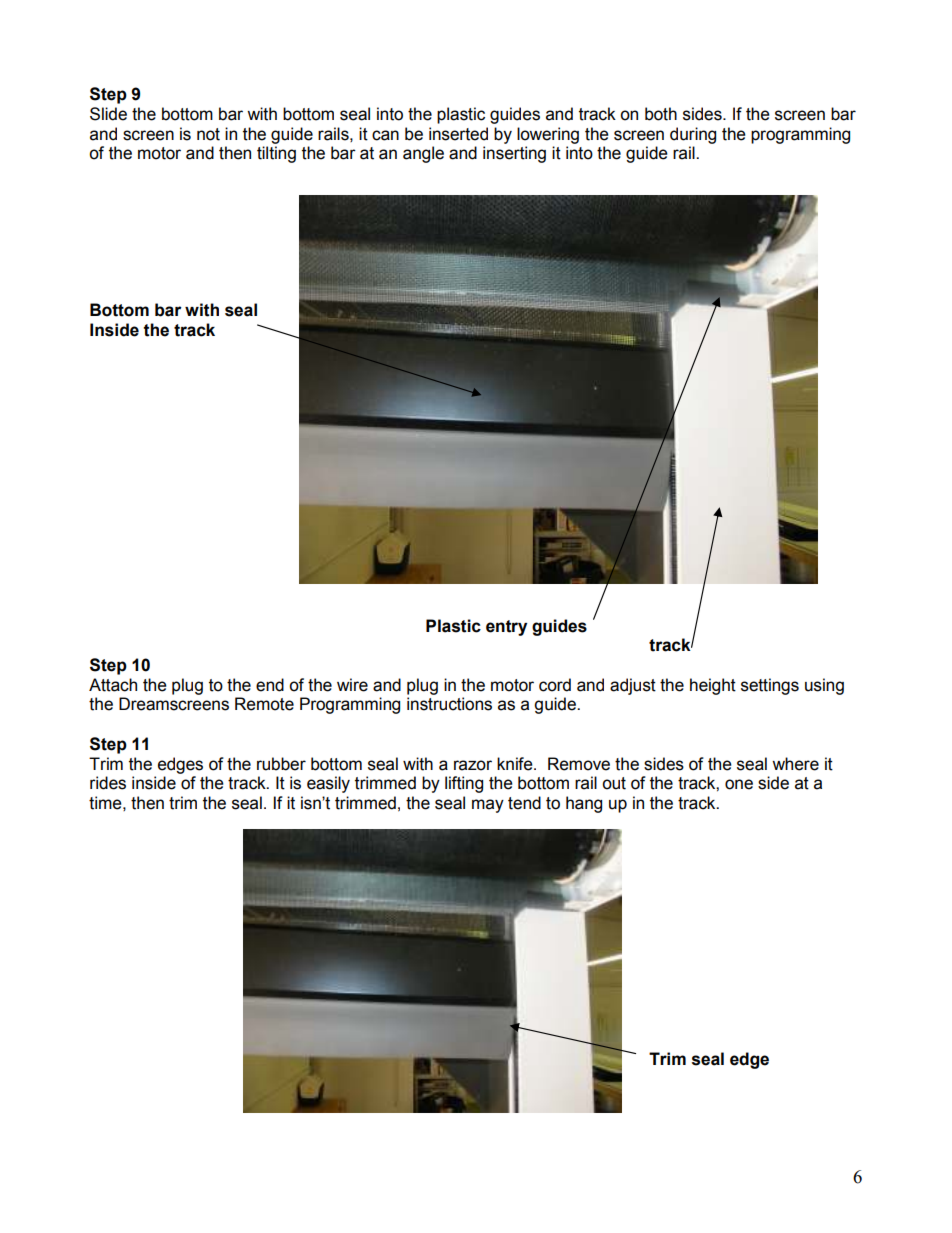 The width and height of the screenshot is (952, 1233). What do you see at coordinates (506, 628) in the screenshot?
I see `entry` at bounding box center [506, 628].
